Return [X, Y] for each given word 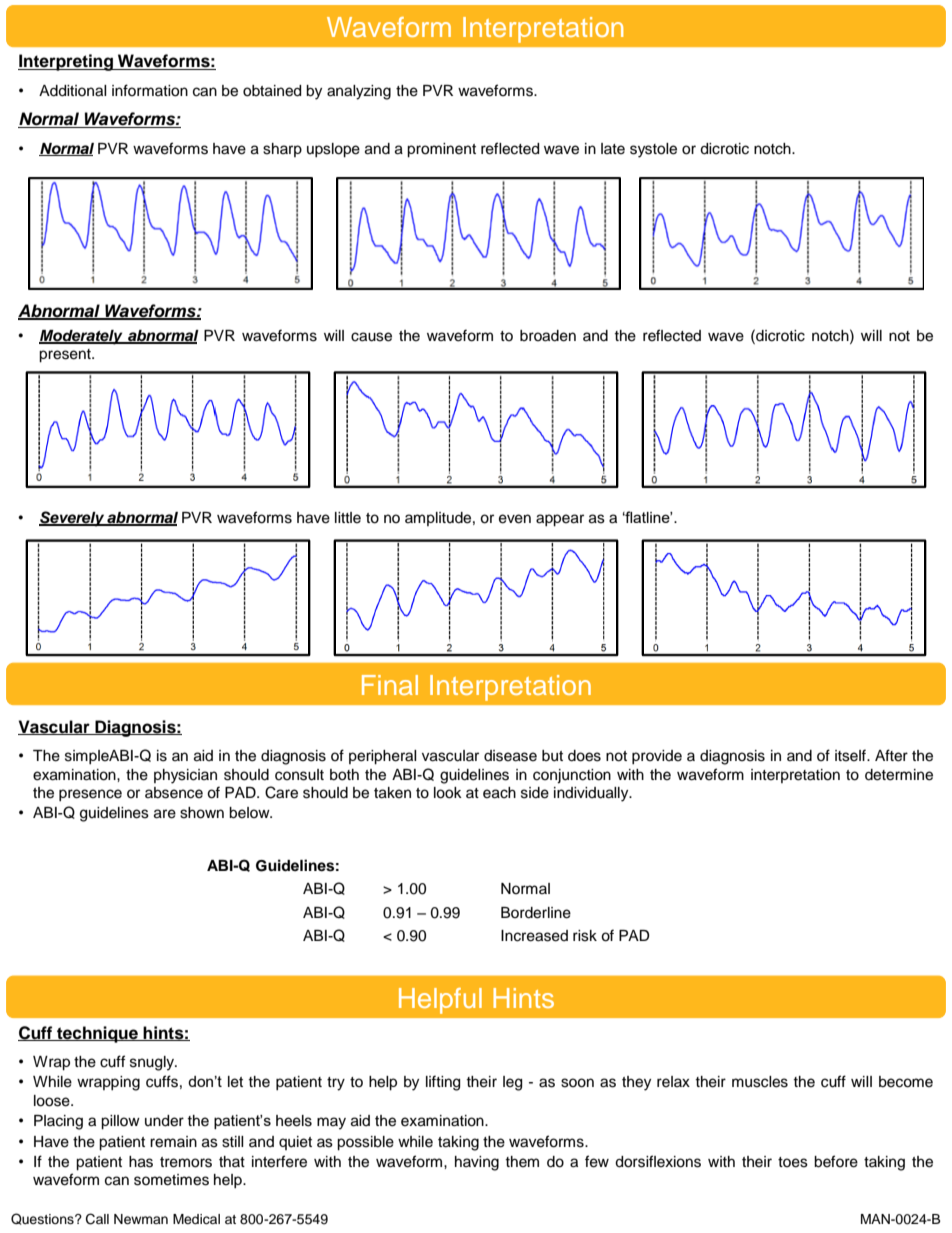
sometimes [171, 1180]
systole [653, 150]
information [150, 90]
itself [851, 755]
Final [390, 685]
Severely [73, 519]
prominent [441, 150]
